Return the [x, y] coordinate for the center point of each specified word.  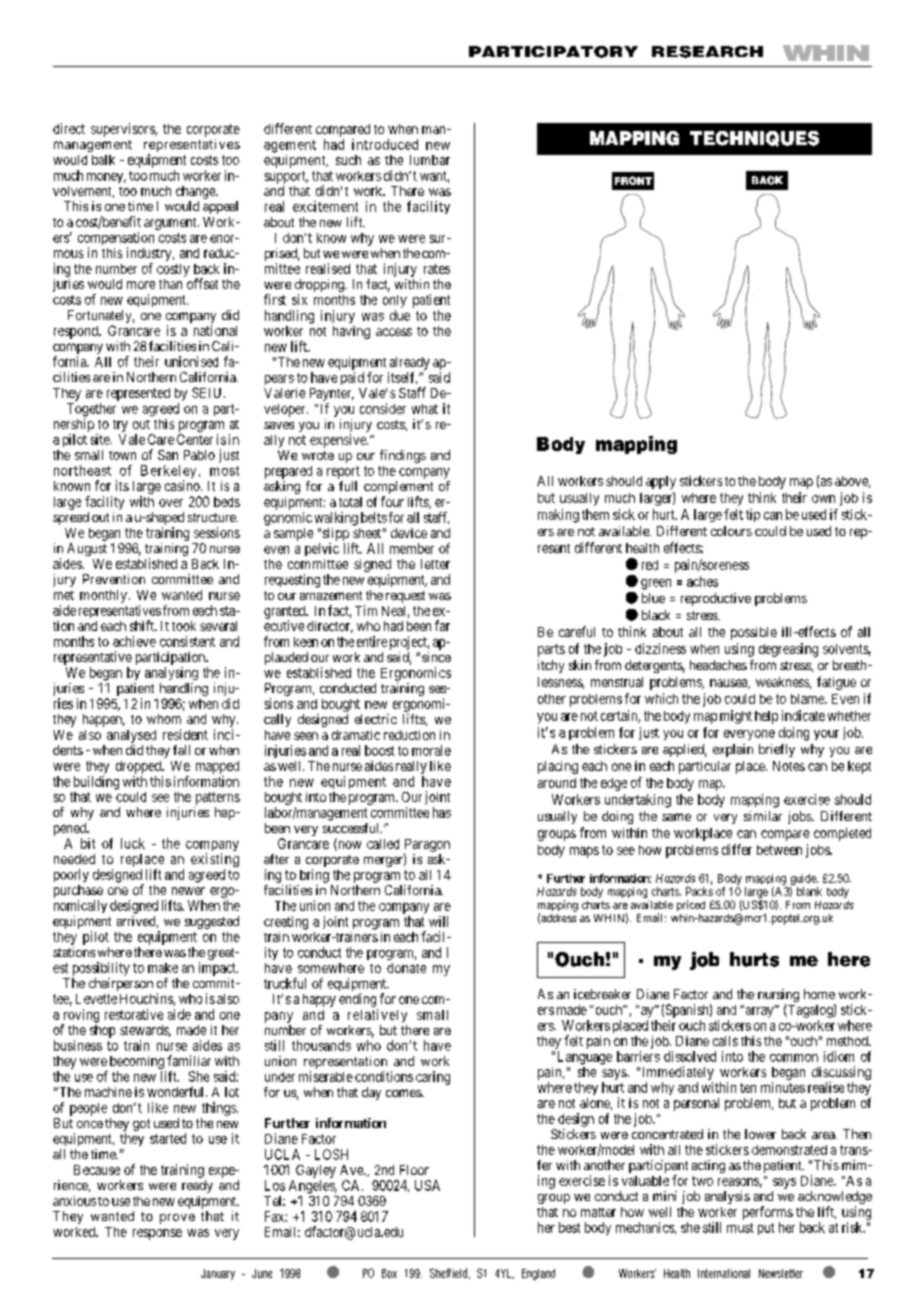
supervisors [123, 130]
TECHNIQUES [754, 139]
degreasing [788, 650]
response [157, 1234]
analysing [171, 673]
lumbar [430, 160]
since [436, 657]
